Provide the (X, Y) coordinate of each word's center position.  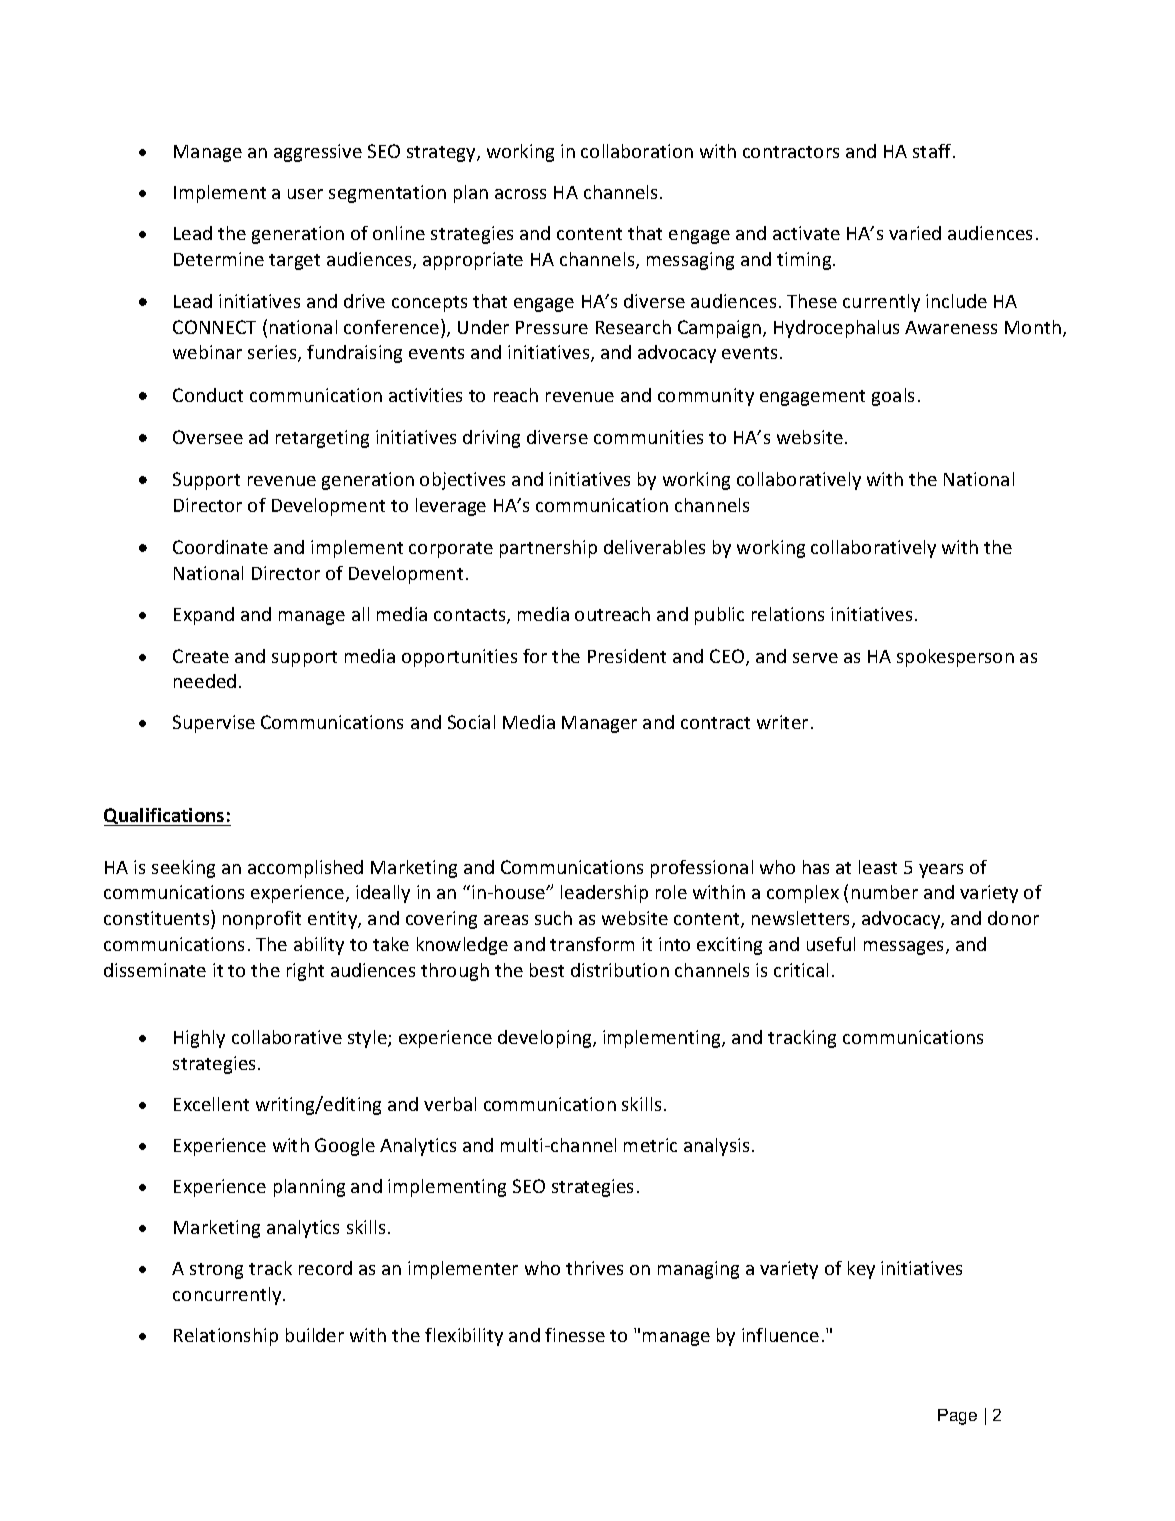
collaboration (637, 151)
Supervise (214, 724)
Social (471, 722)
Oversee (208, 437)
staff (933, 151)
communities (648, 437)
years (941, 871)
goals (893, 397)
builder (315, 1335)
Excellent (211, 1104)
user (305, 194)
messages (905, 948)
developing (546, 1039)
